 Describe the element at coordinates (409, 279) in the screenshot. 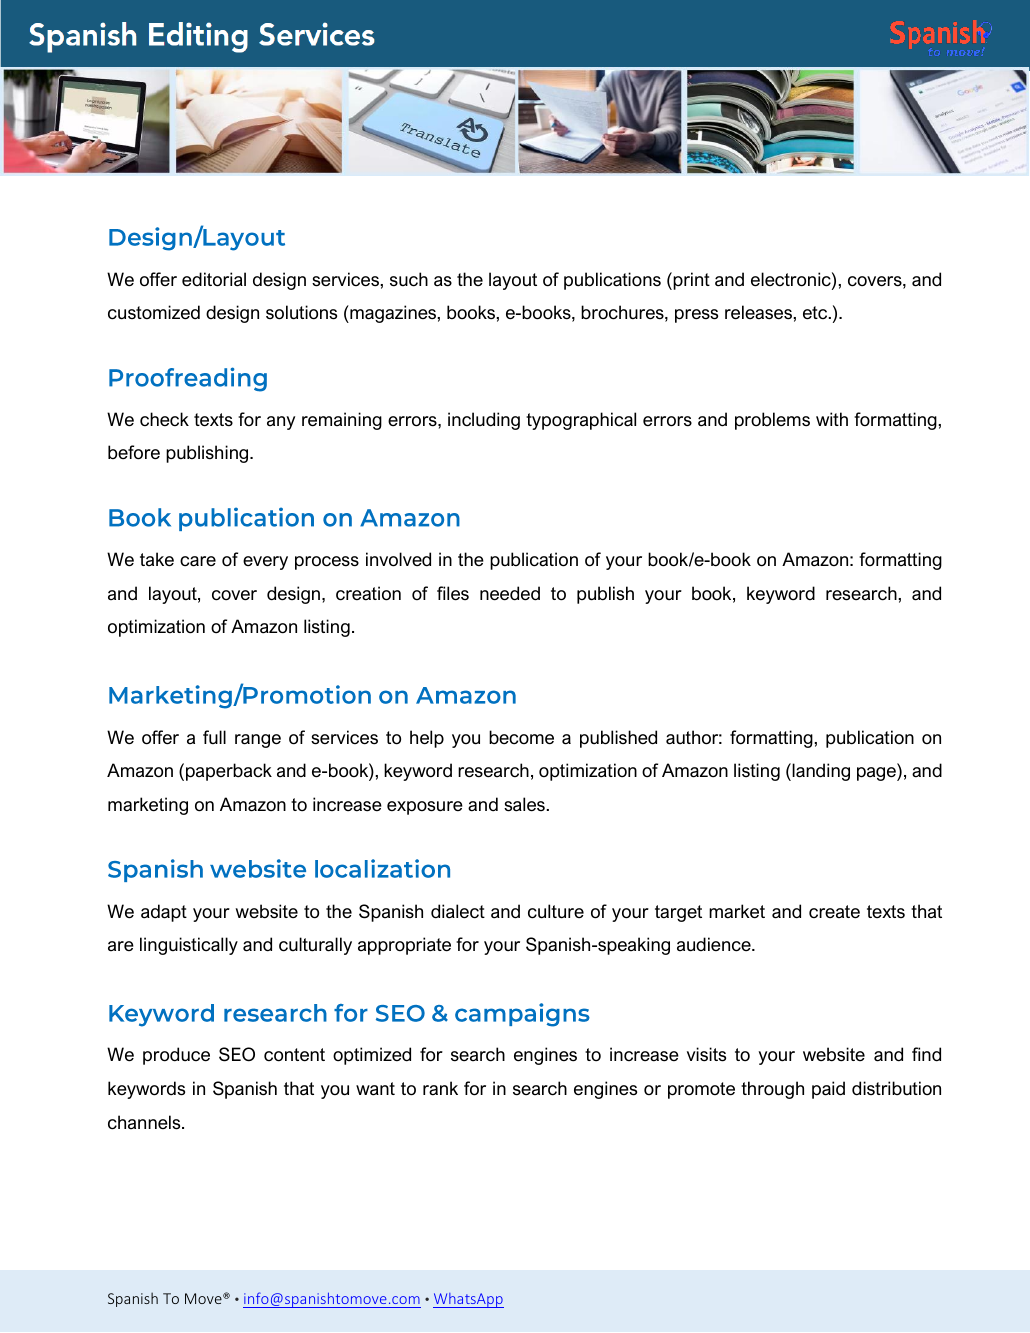

I see `such` at that location.
